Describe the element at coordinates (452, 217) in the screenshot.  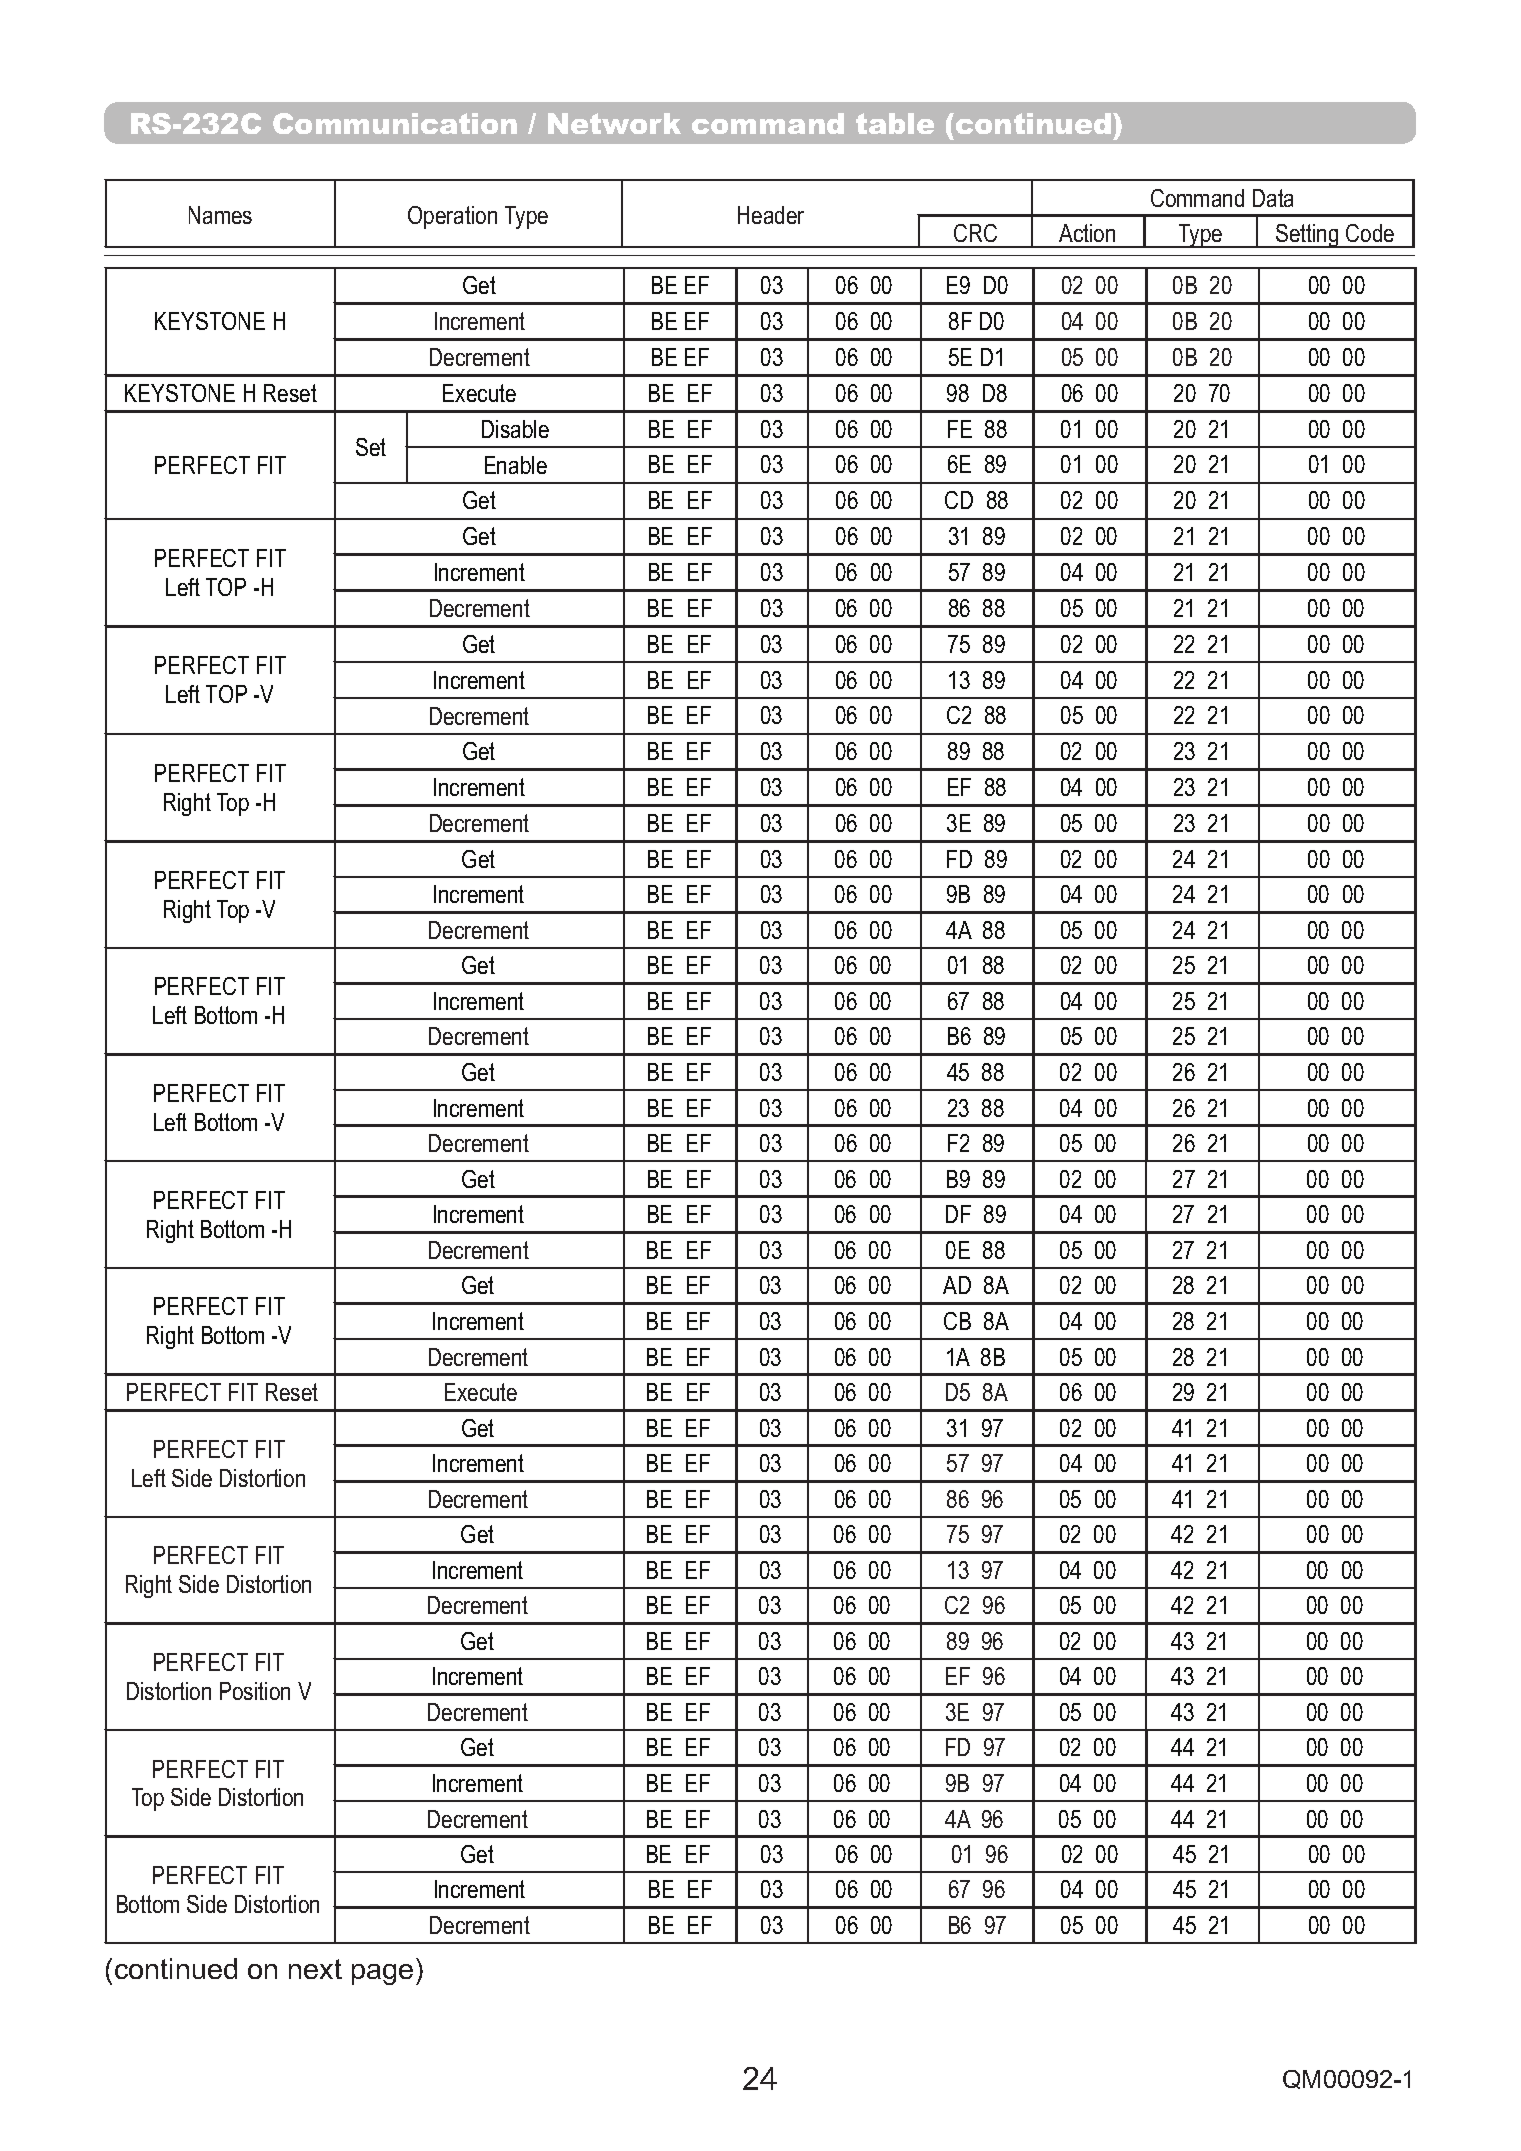
I see `Operation` at that location.
